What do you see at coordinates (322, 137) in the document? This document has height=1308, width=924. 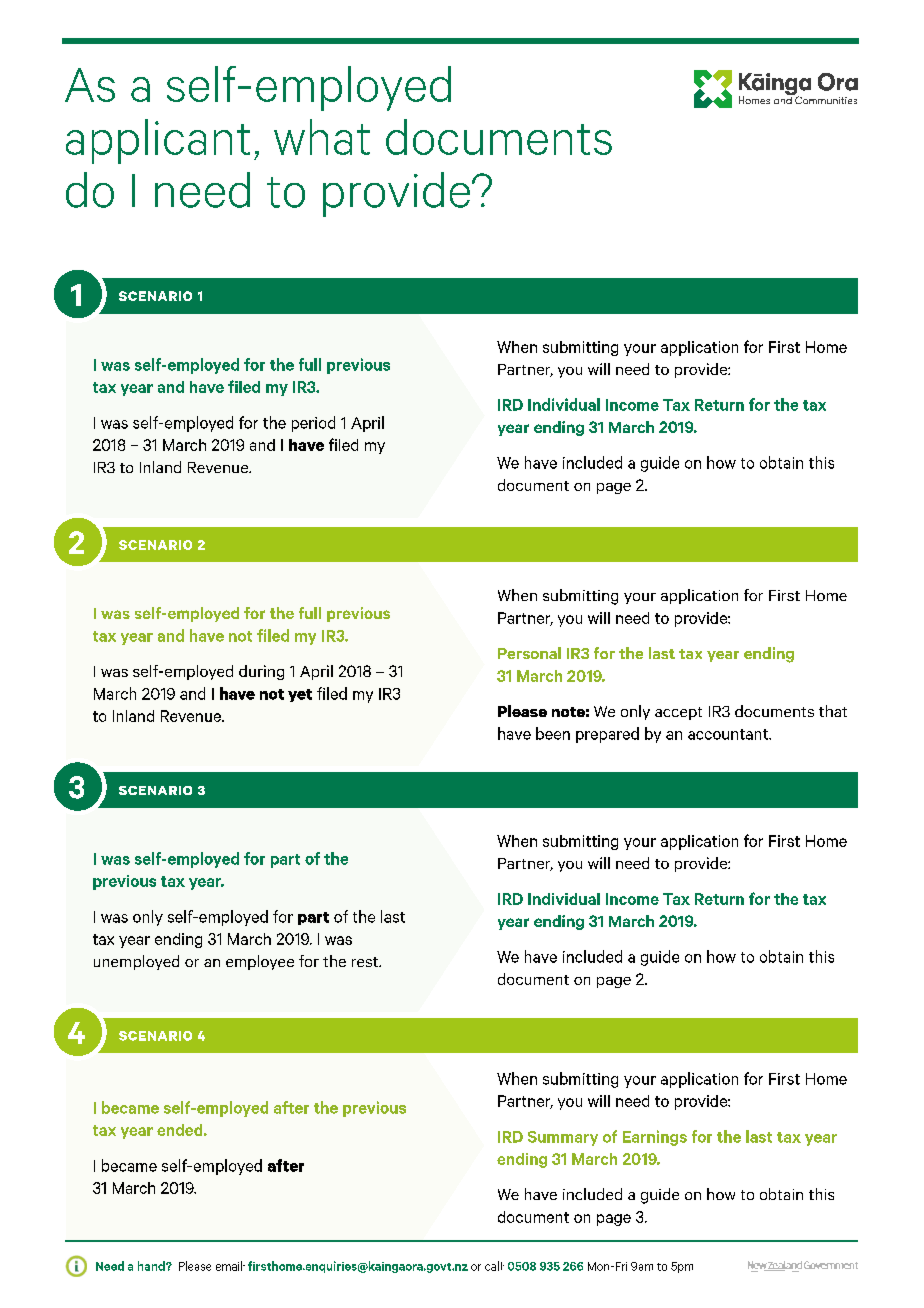 I see `what` at bounding box center [322, 137].
